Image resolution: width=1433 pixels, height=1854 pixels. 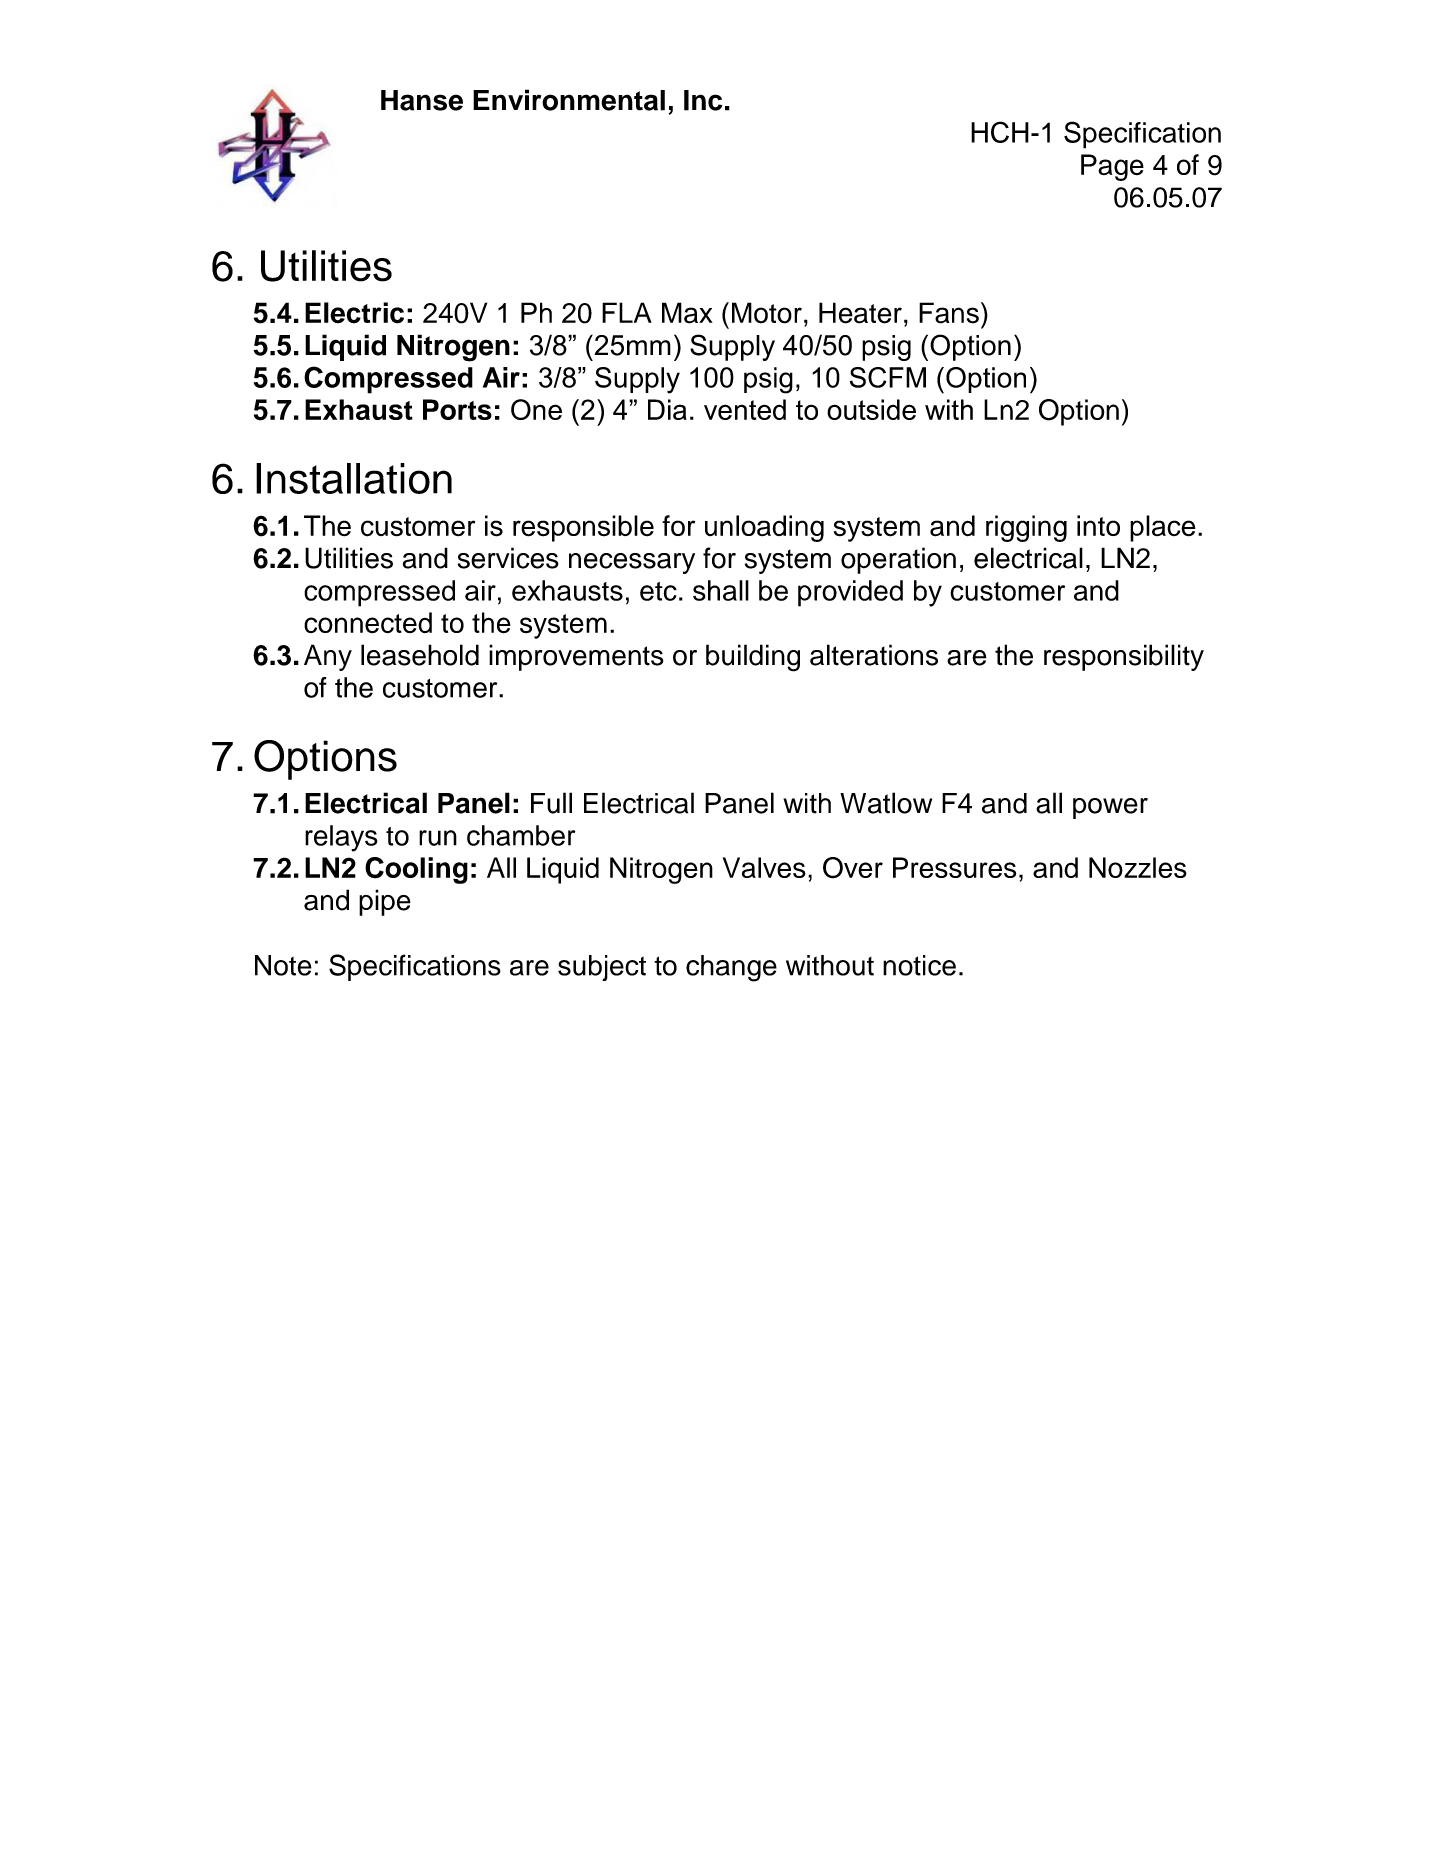 What do you see at coordinates (368, 623) in the screenshot?
I see `connected` at bounding box center [368, 623].
